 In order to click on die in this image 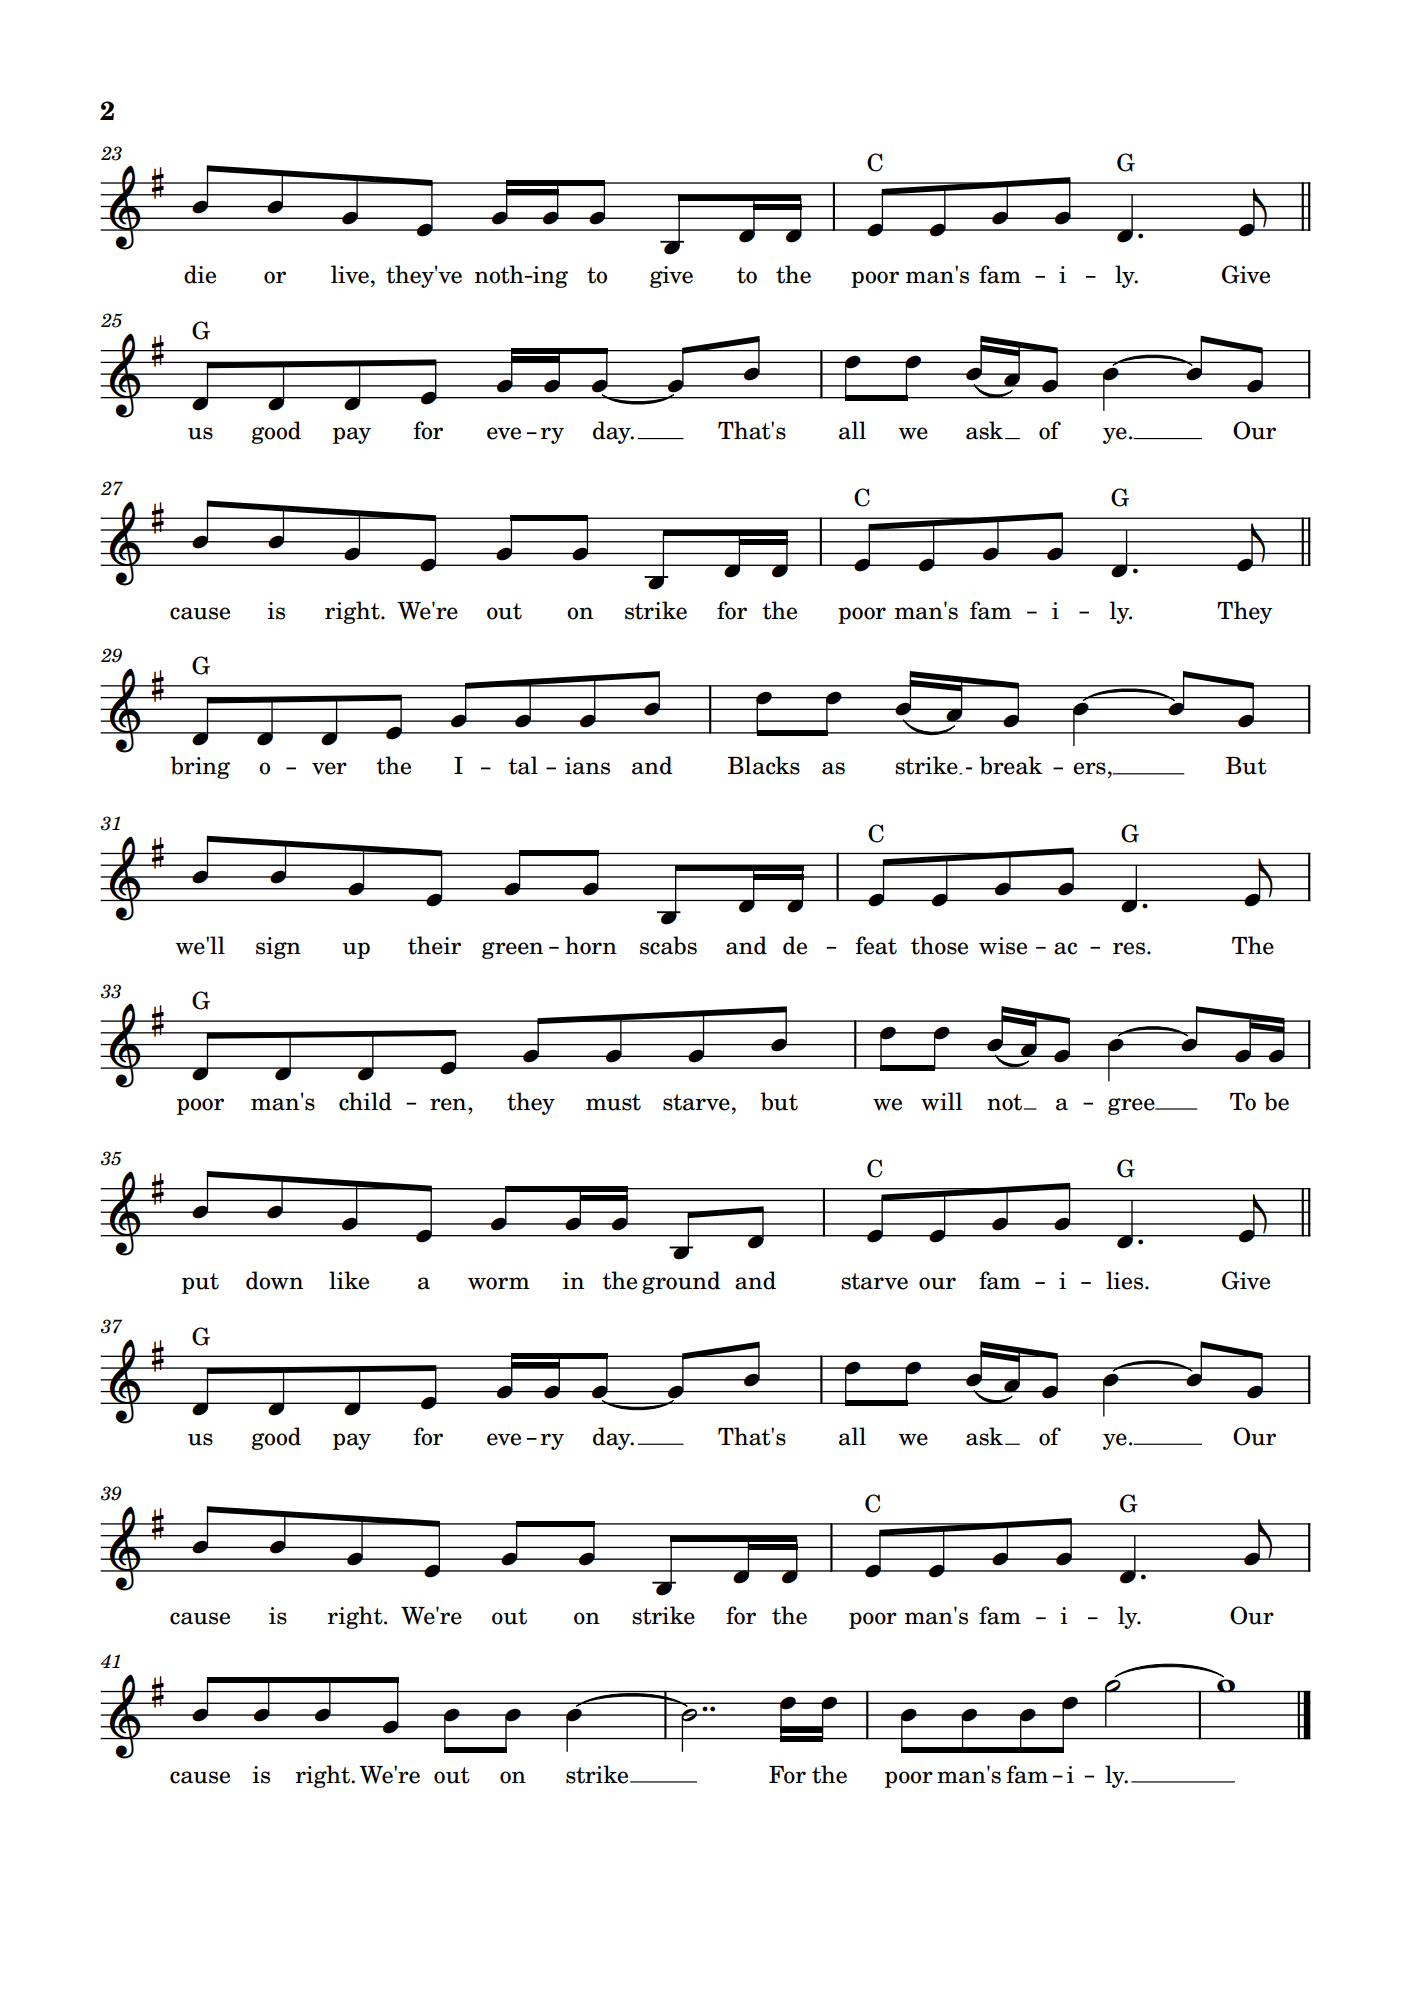, I will do `click(200, 274)`.
